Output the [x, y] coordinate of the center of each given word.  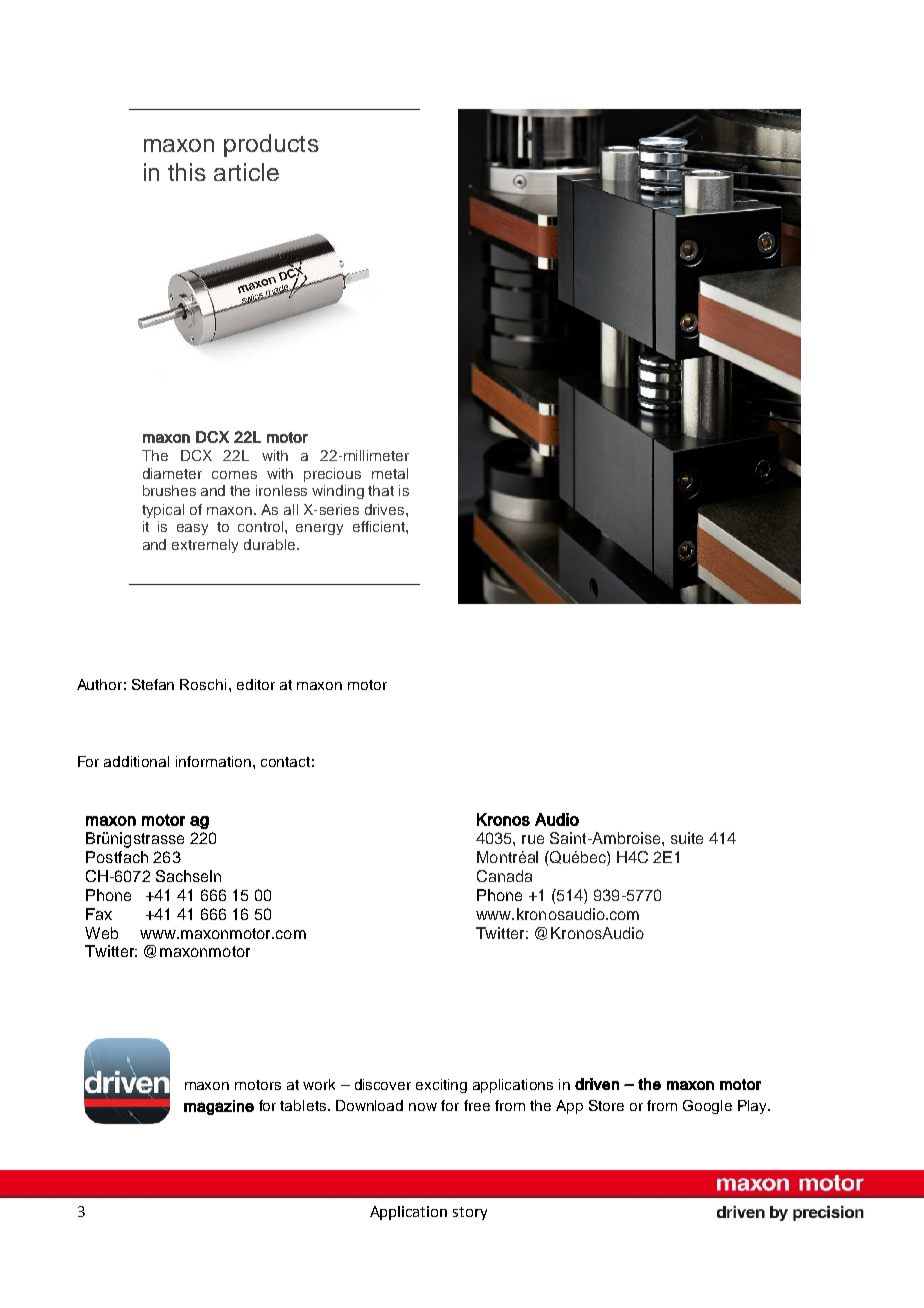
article [246, 172]
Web [101, 933]
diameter [172, 473]
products [271, 145]
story [470, 1213]
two [505, 539]
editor [256, 684]
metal [390, 473]
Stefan [153, 684]
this [187, 172]
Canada [504, 876]
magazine [219, 1107]
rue [533, 839]
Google [707, 1107]
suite [687, 838]
